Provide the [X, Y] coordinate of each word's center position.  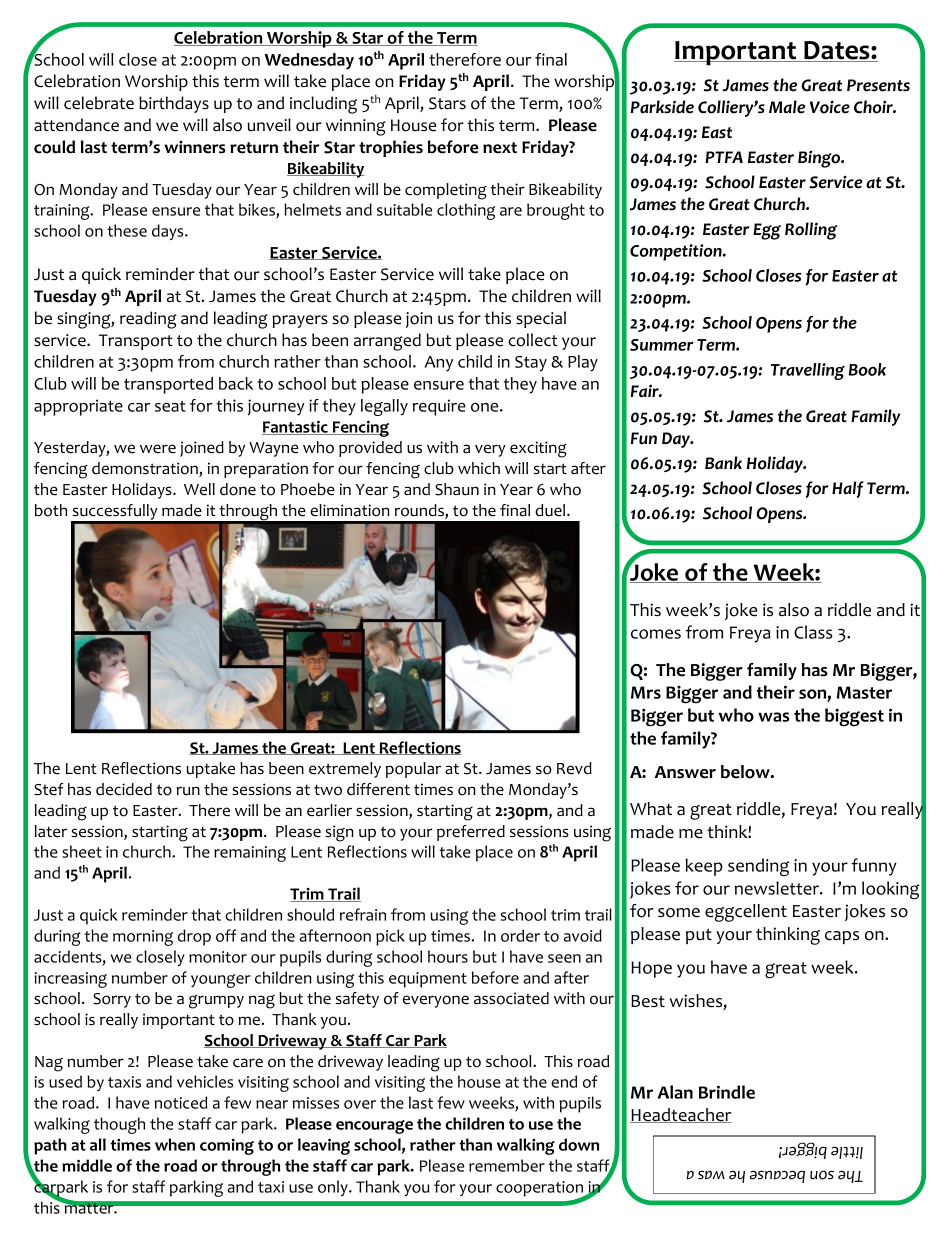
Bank [723, 463]
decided [124, 789]
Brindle [727, 1092]
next [500, 148]
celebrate [99, 103]
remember [507, 1165]
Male [787, 107]
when [175, 1144]
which [479, 468]
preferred [471, 833]
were [158, 449]
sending [758, 867]
